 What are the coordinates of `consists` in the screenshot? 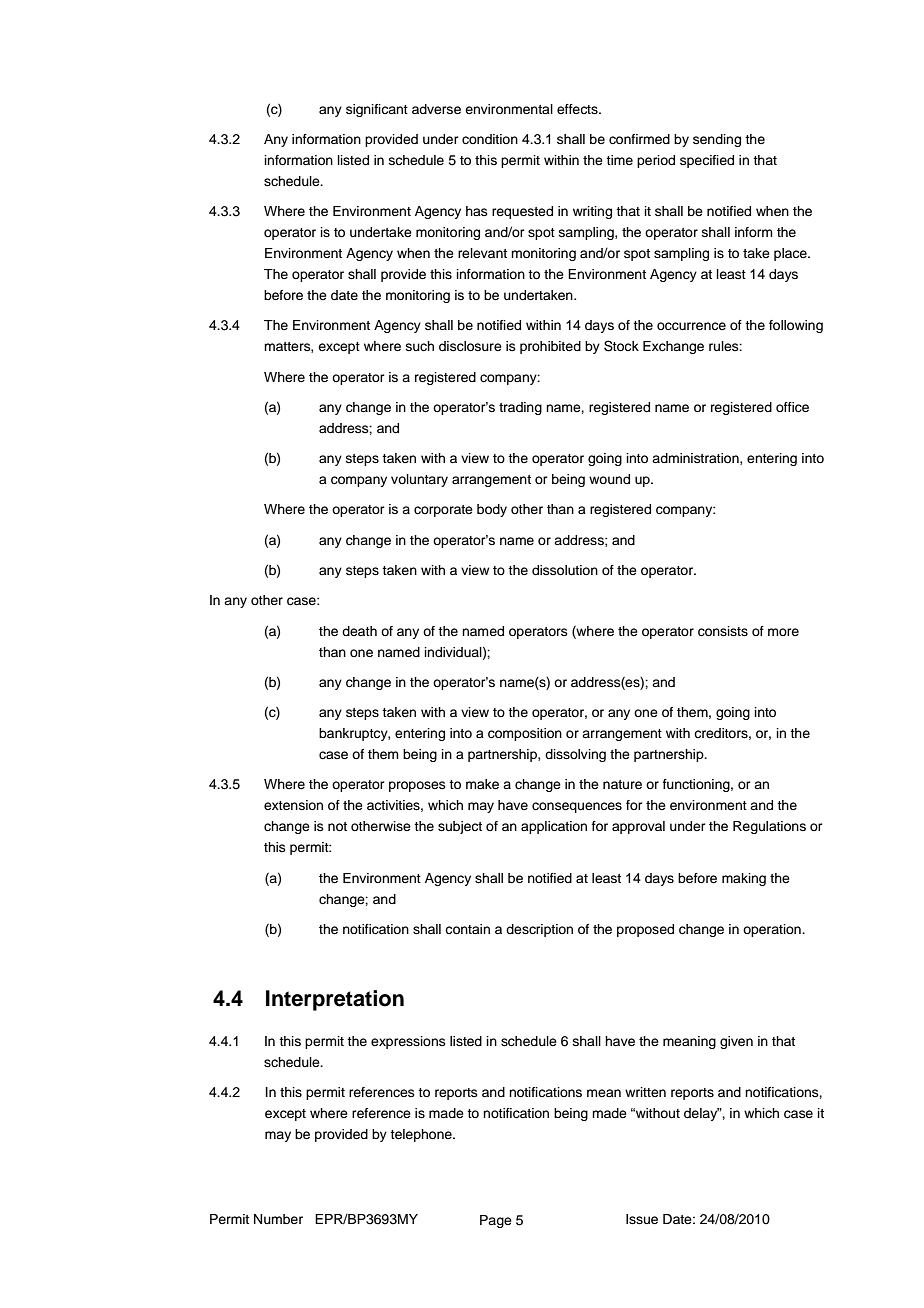 It's located at (723, 631).
